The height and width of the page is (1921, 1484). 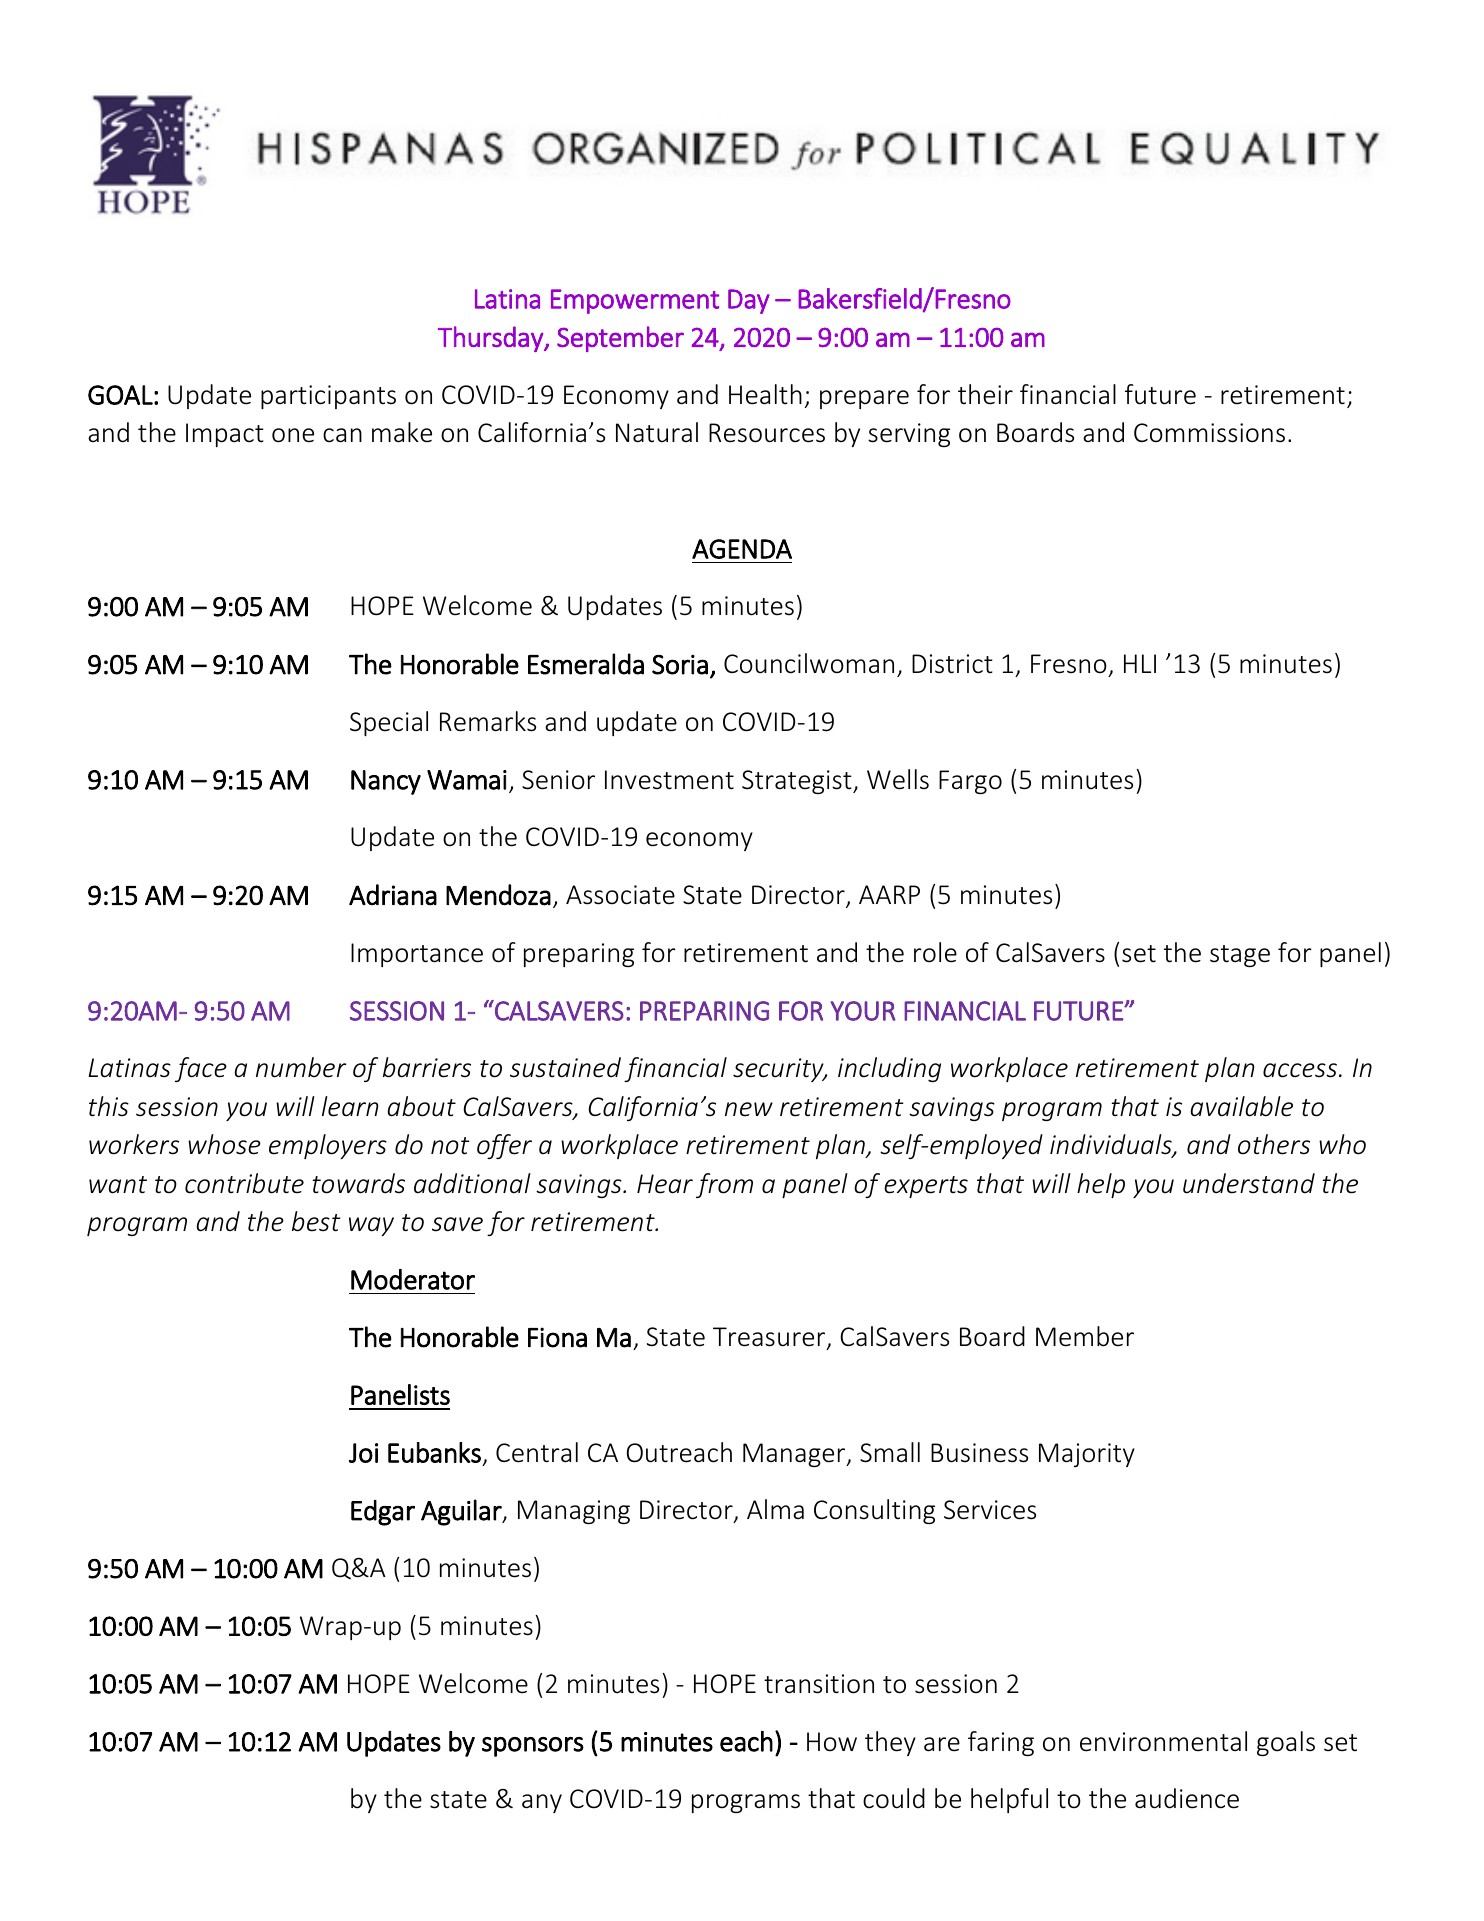 I want to click on Commissions, so click(x=1209, y=433).
